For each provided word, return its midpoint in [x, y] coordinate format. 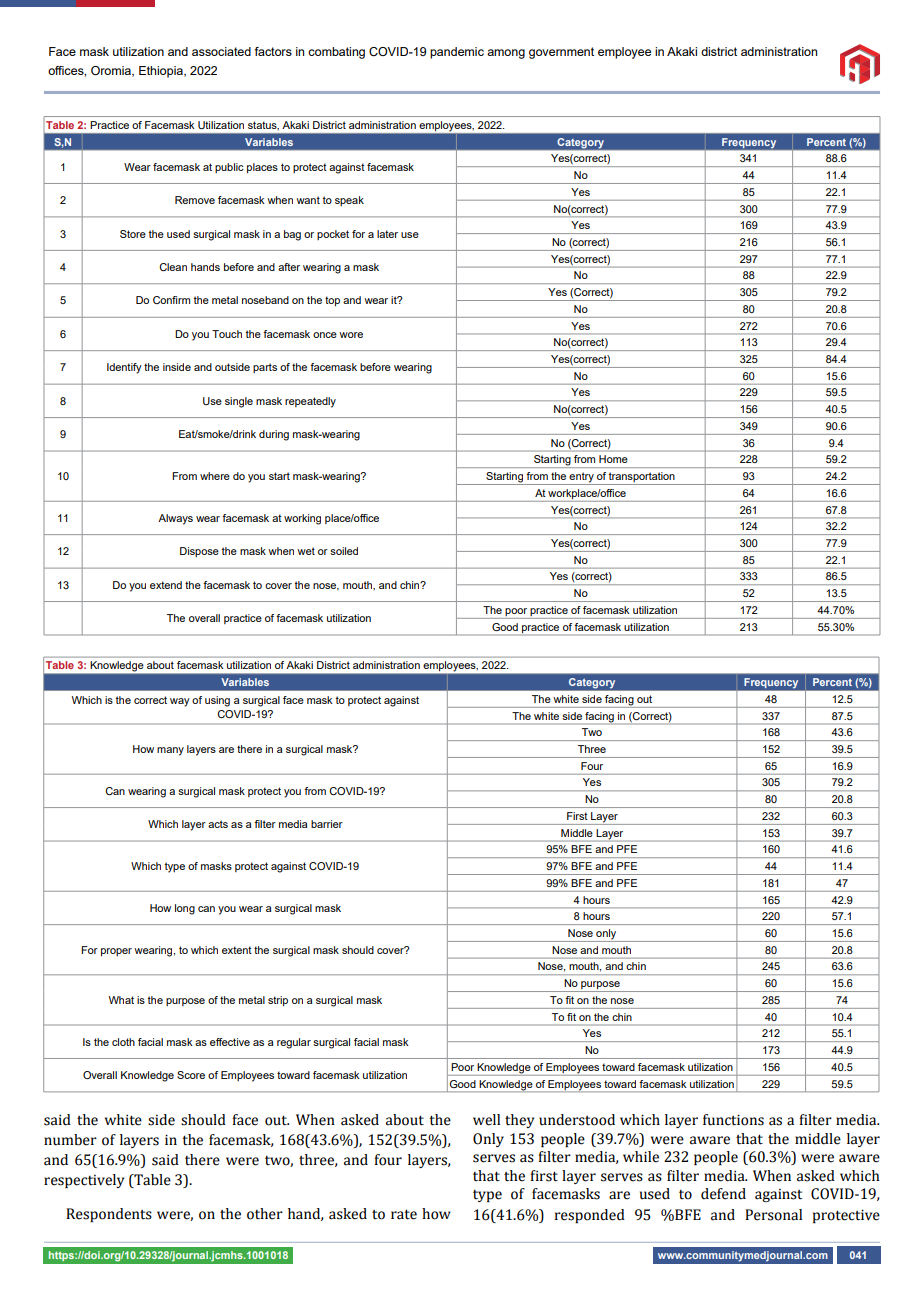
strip [278, 1001]
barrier [327, 824]
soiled [344, 551]
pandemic [457, 53]
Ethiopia [162, 72]
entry [582, 478]
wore [351, 335]
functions [733, 1120]
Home [613, 459]
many [170, 751]
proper [116, 952]
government [561, 53]
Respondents [109, 1215]
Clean [173, 267]
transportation [642, 478]
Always [175, 519]
